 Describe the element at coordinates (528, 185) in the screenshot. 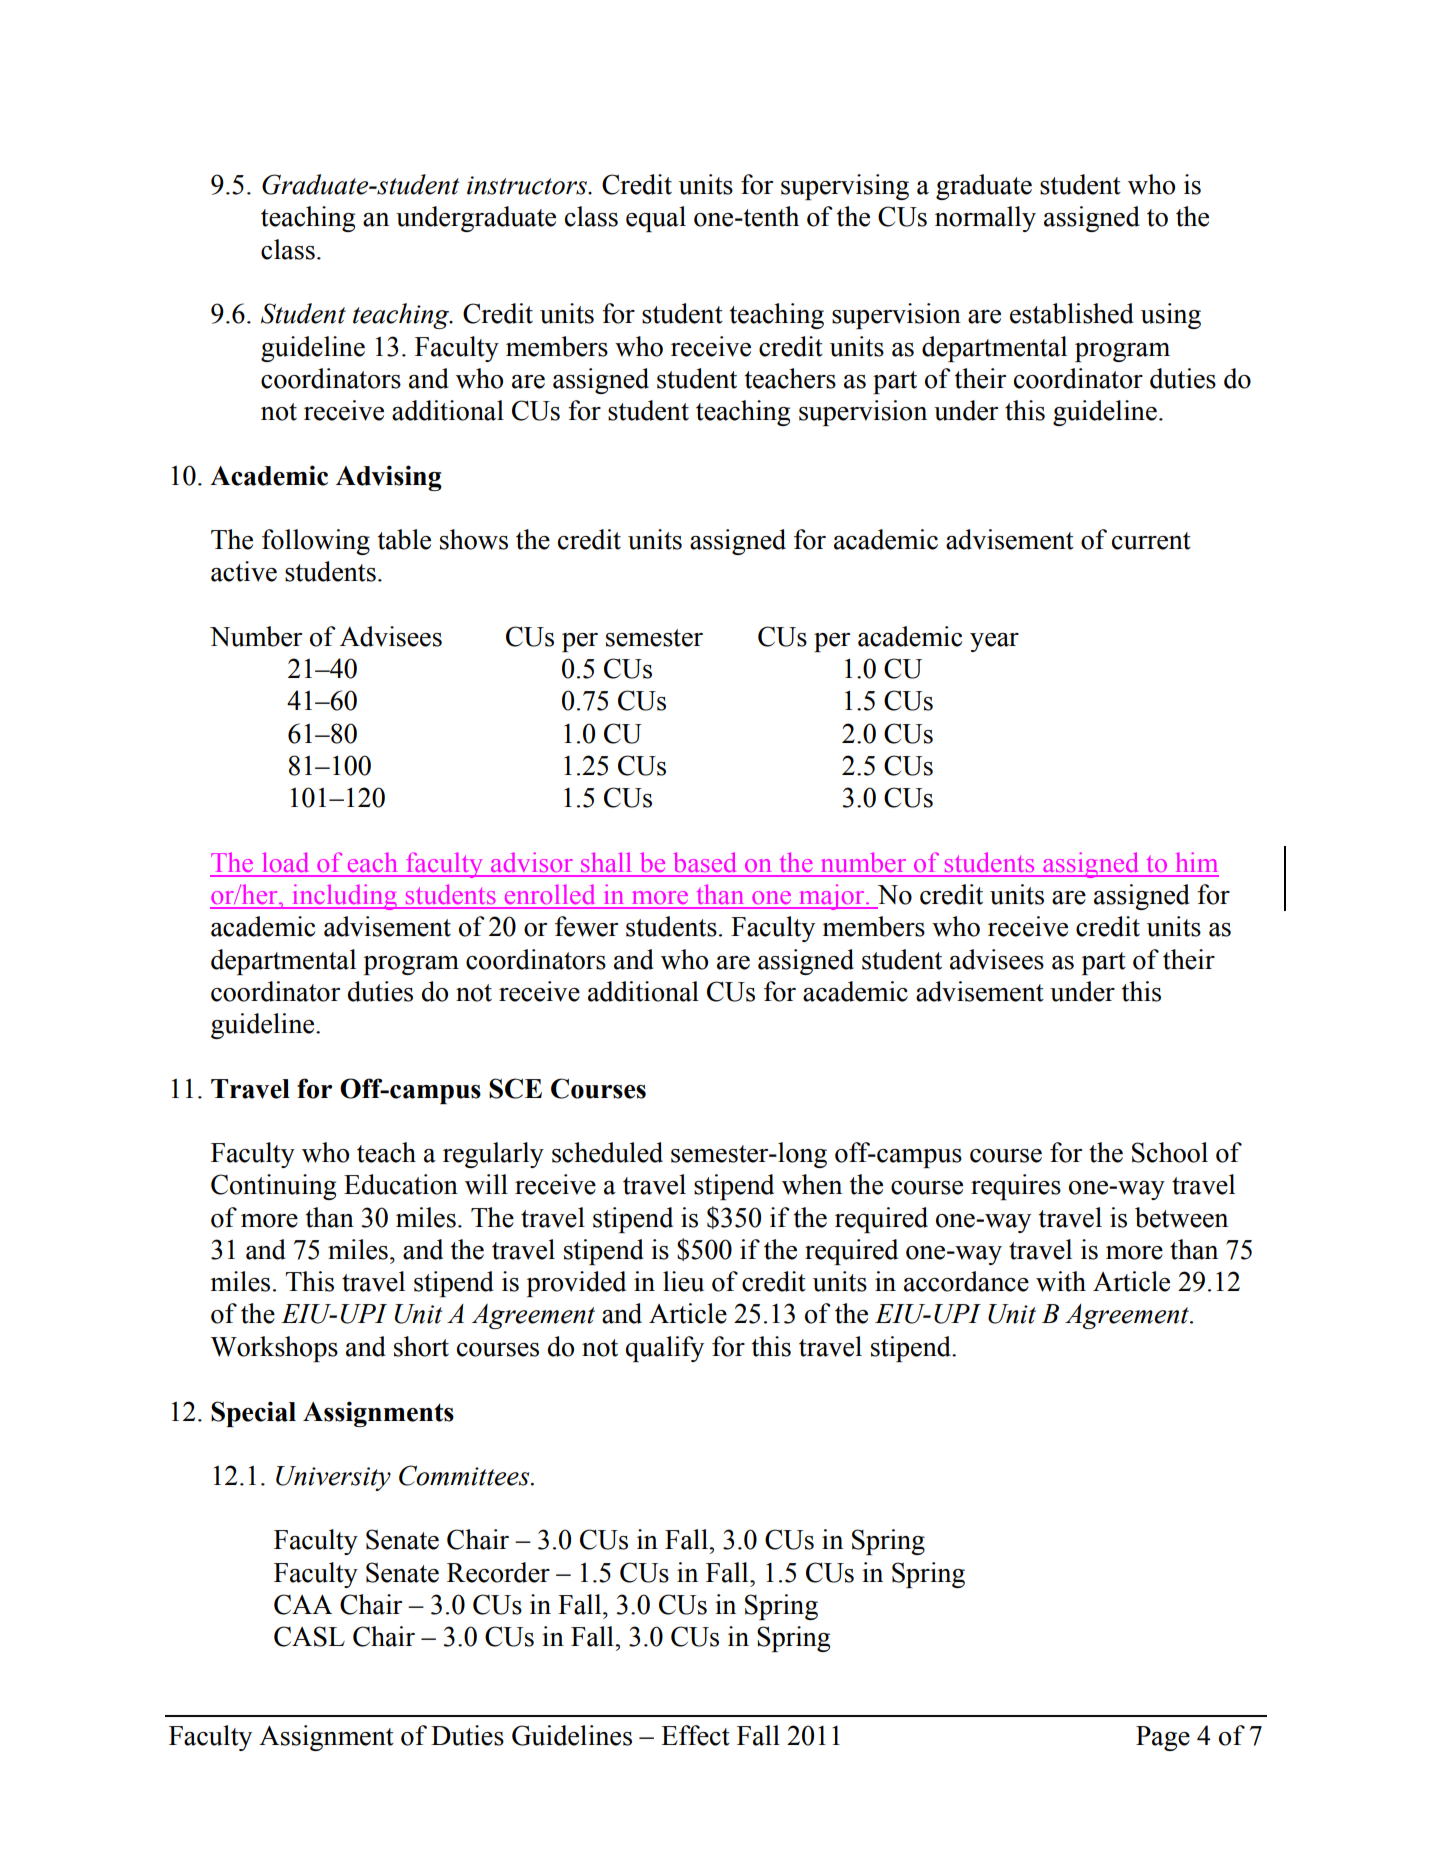

I see `instructors` at that location.
